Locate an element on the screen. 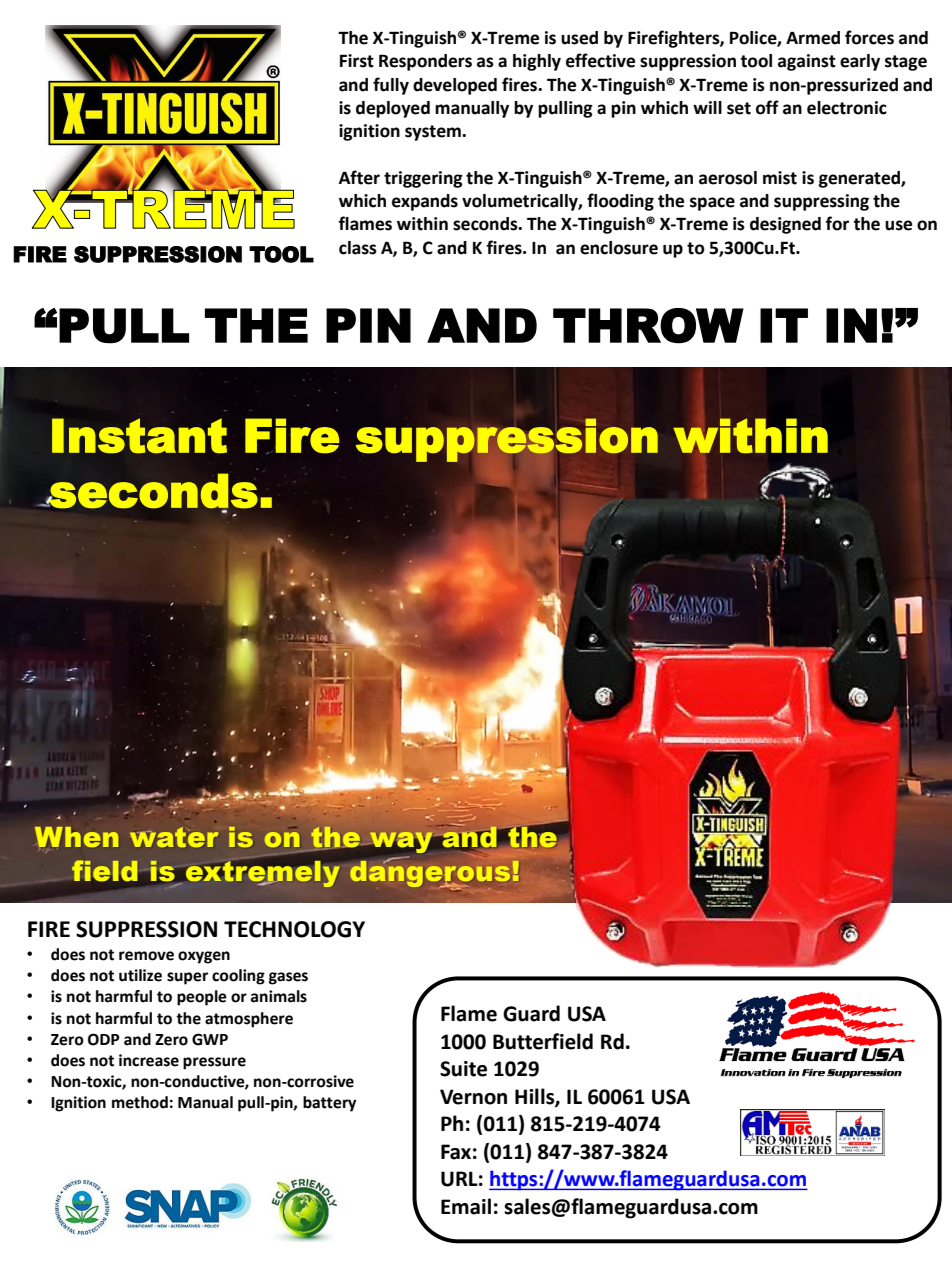  Email is located at coordinates (466, 1206).
